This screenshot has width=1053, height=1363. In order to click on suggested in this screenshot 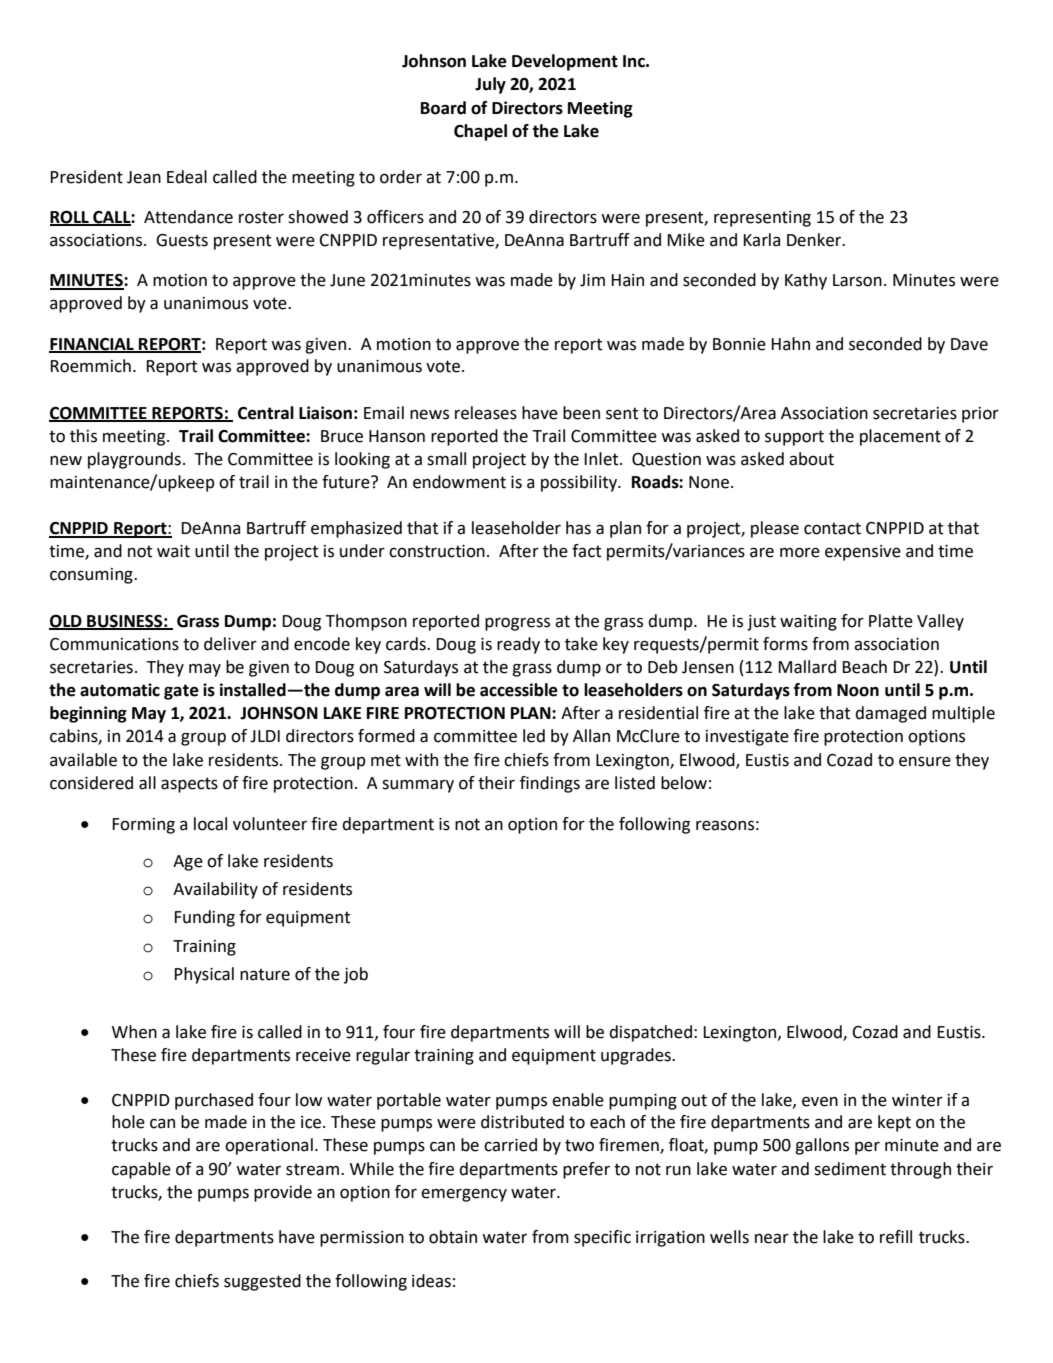, I will do `click(262, 1282)`.
